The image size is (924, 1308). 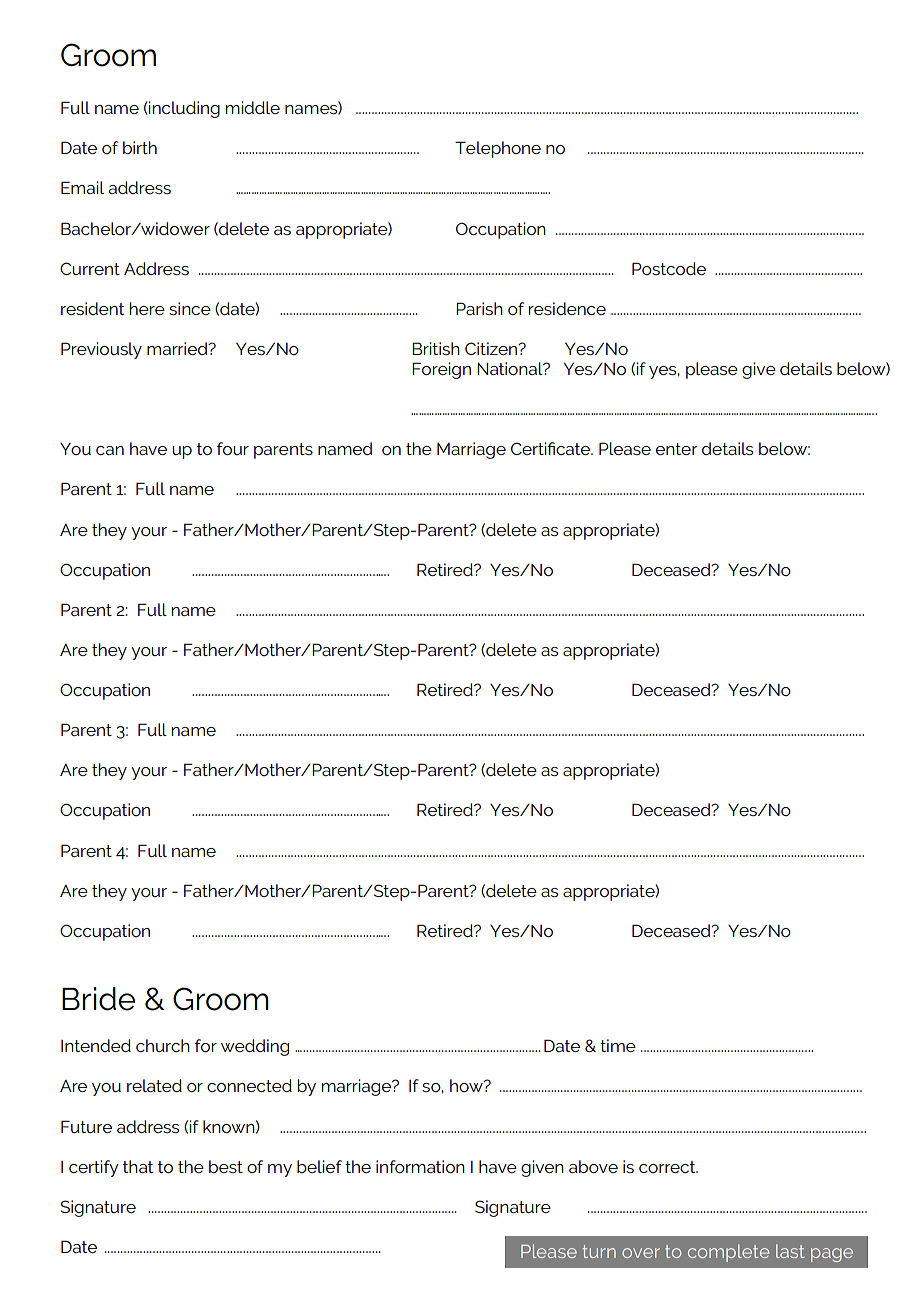 I want to click on can, so click(x=110, y=450).
